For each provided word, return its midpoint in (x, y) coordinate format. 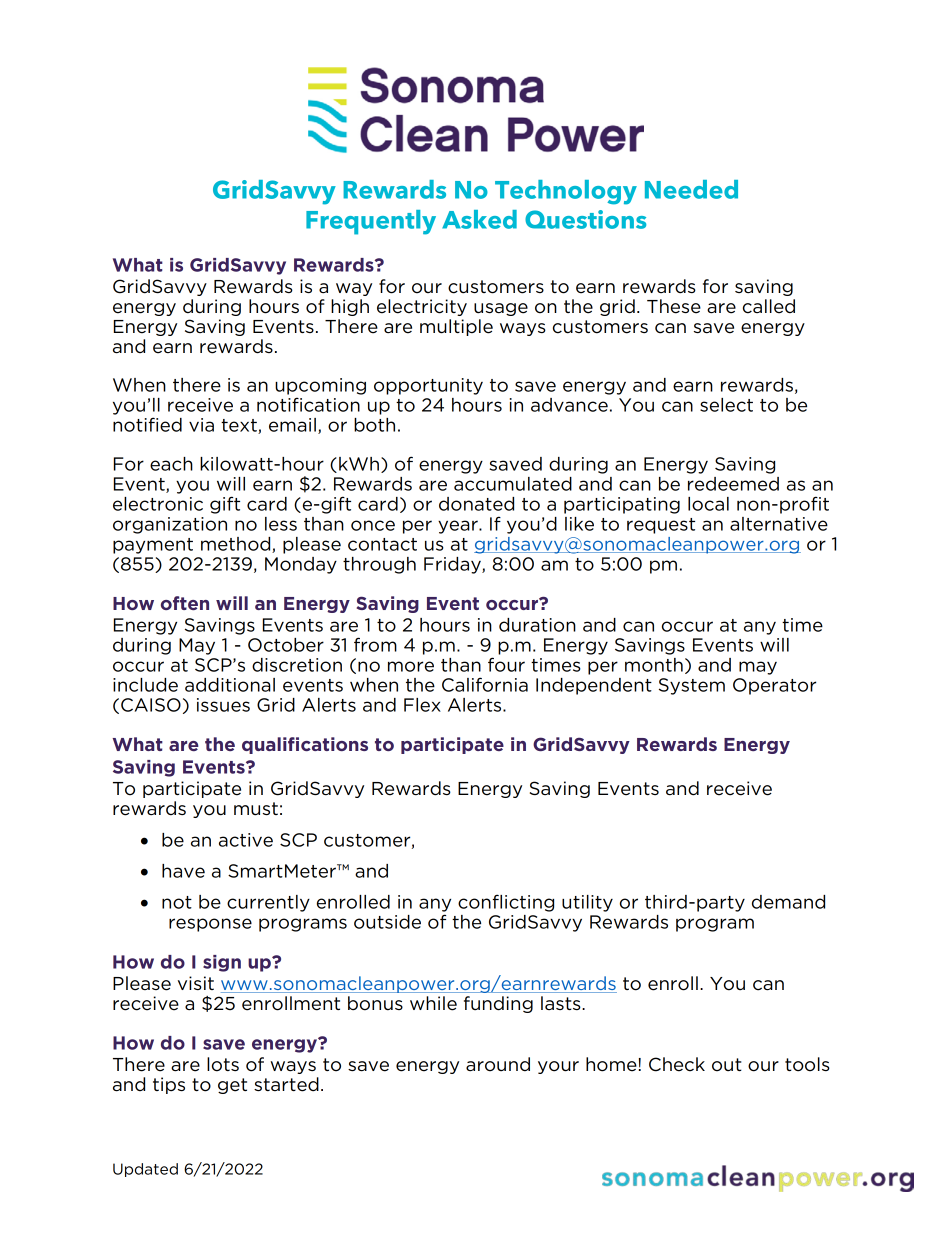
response (210, 925)
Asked (479, 219)
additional (230, 685)
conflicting (506, 903)
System (692, 686)
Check (677, 1064)
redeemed (733, 484)
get (232, 1086)
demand (788, 902)
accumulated (513, 484)
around (498, 1064)
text (240, 426)
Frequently (371, 222)
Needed (691, 189)
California (485, 684)
